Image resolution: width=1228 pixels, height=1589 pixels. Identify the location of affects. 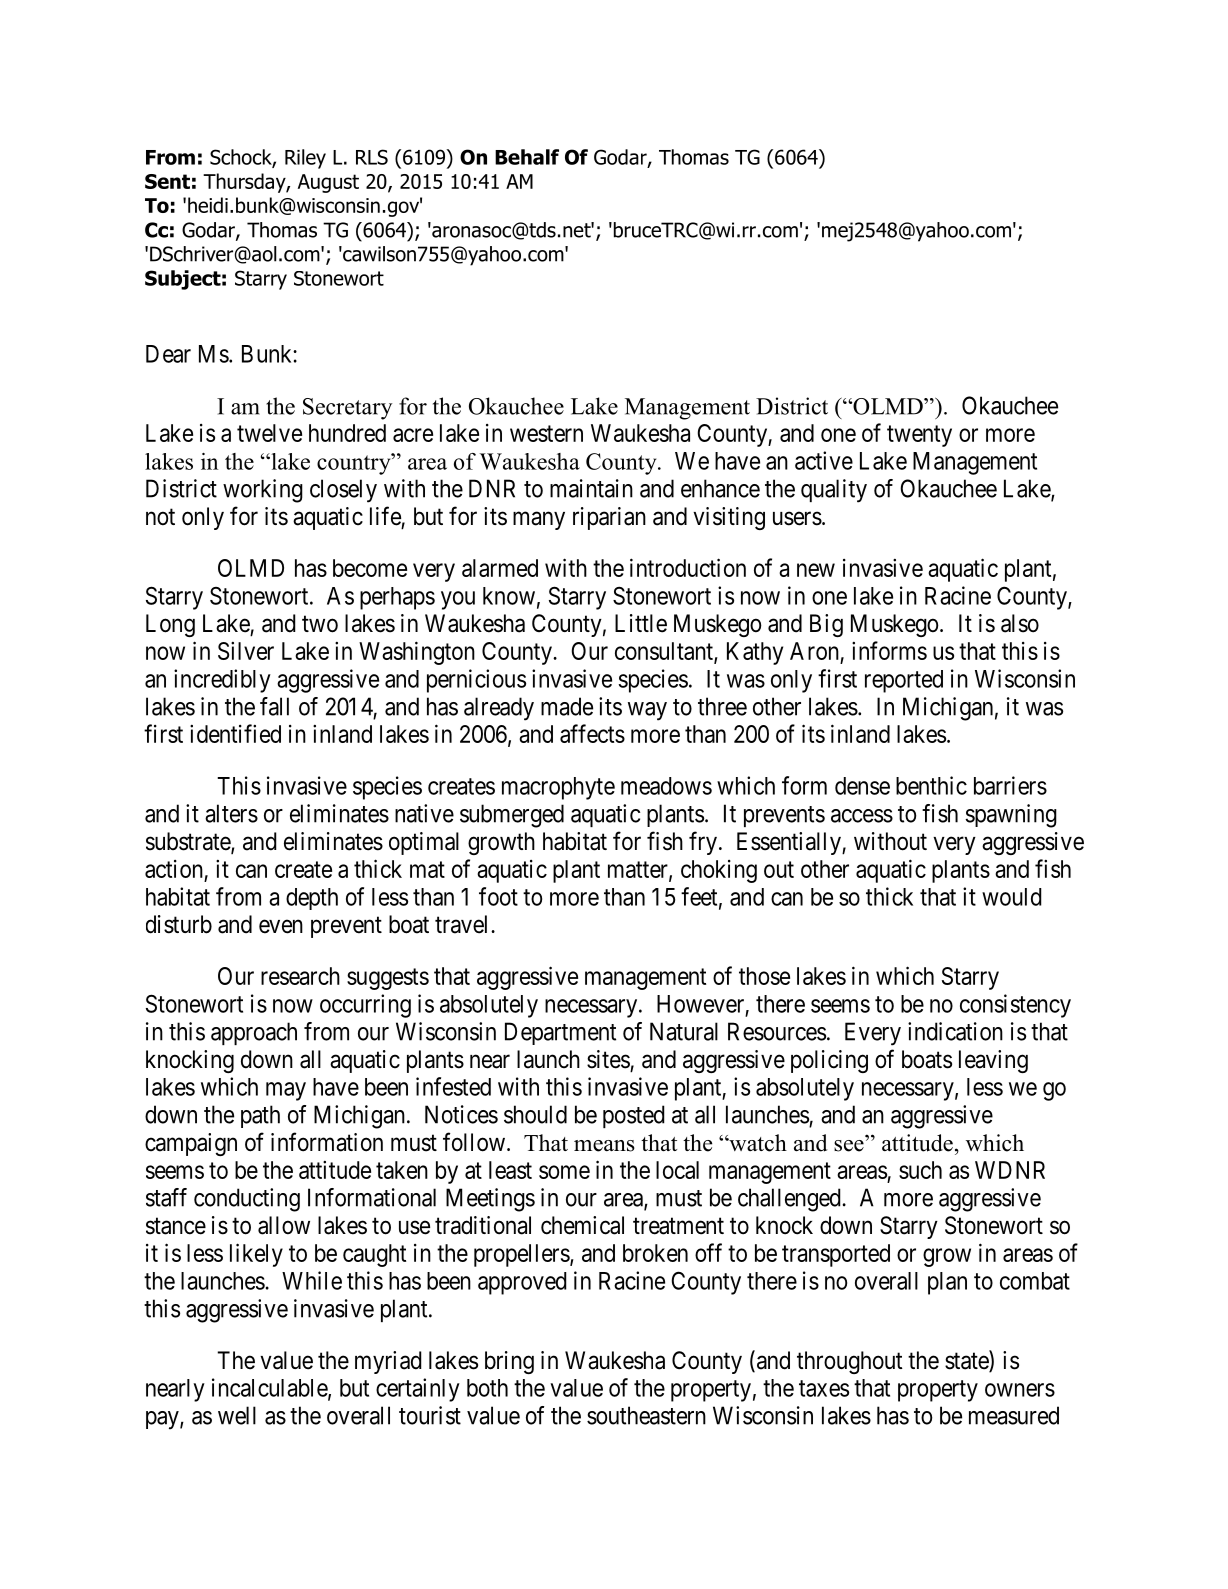
(592, 733).
